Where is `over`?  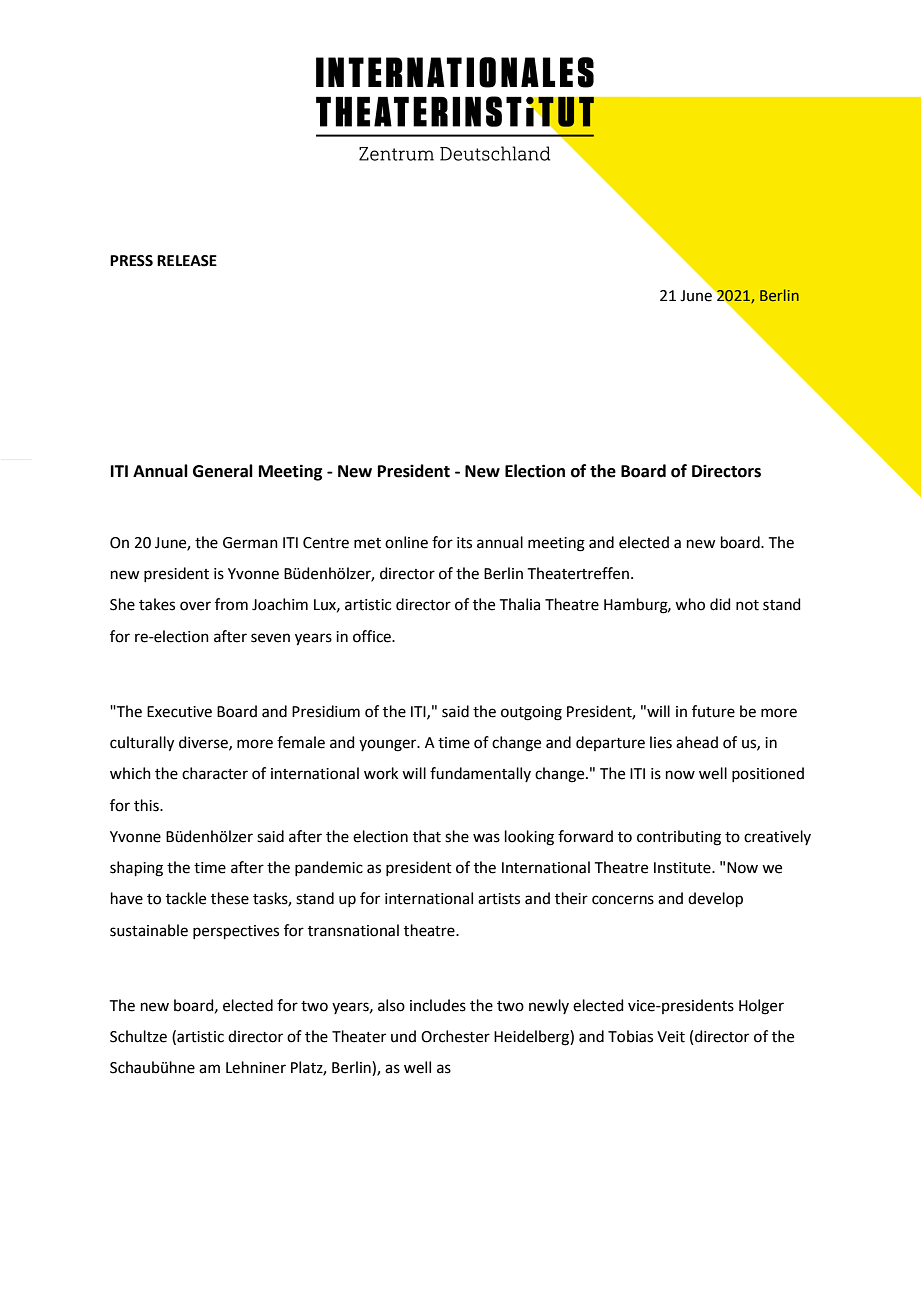 over is located at coordinates (195, 606).
